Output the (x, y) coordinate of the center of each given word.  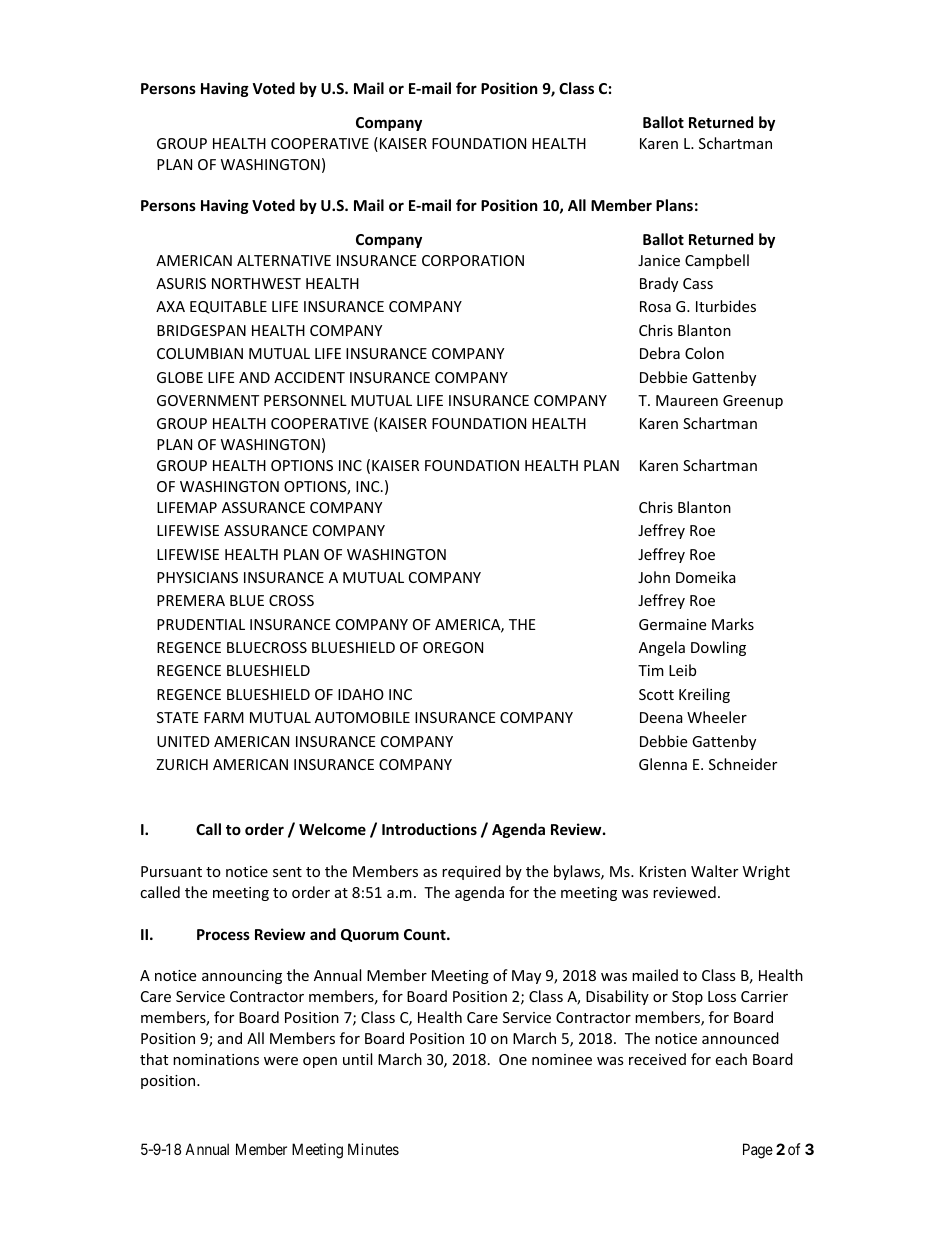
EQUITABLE (228, 307)
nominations (216, 1059)
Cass (698, 283)
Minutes (373, 1149)
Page (758, 1151)
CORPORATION (473, 260)
